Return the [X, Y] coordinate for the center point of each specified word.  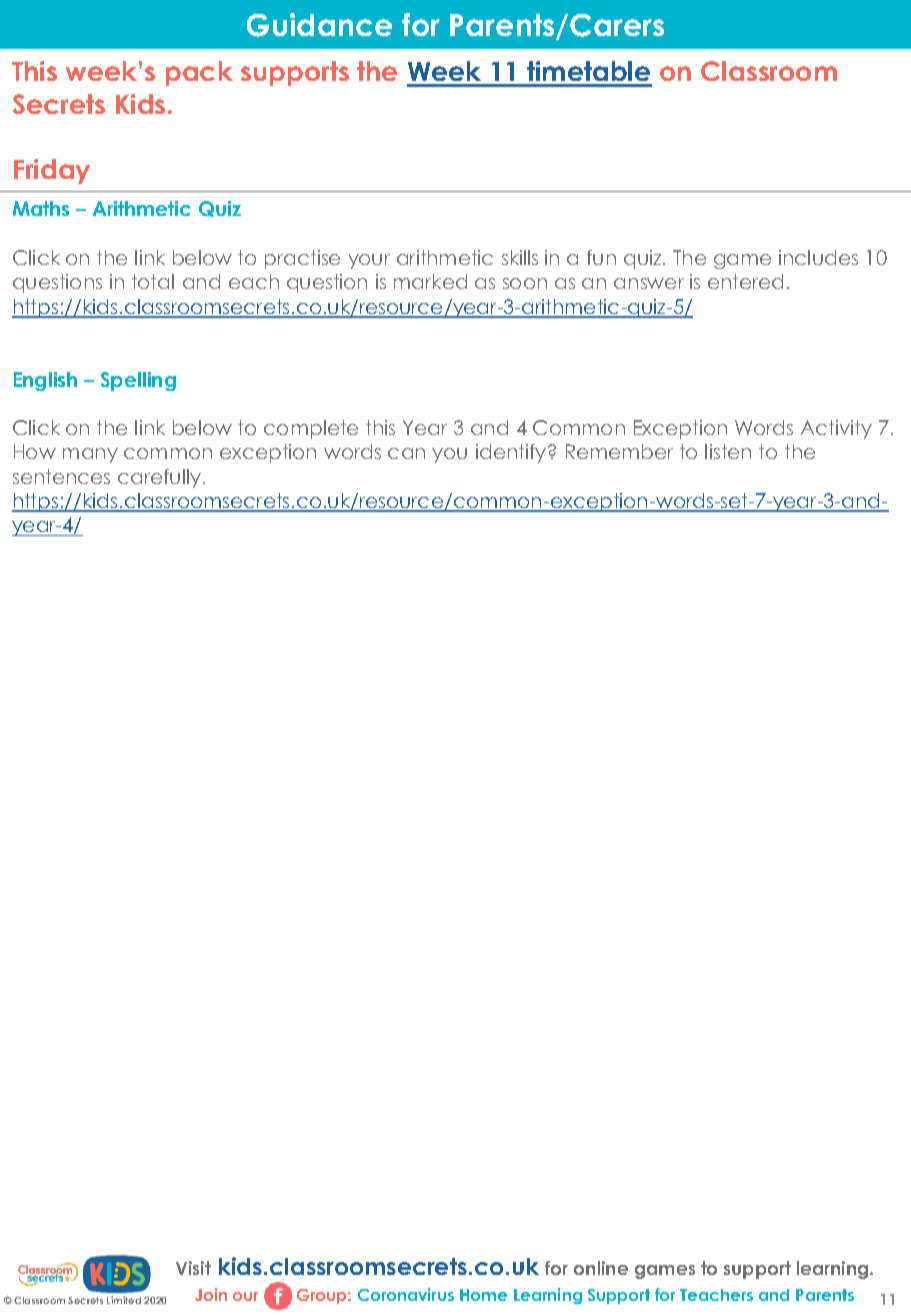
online [601, 1268]
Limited [124, 1300]
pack [199, 73]
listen [728, 451]
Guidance [319, 25]
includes [818, 257]
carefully [161, 478]
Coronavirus [406, 1294]
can [406, 453]
